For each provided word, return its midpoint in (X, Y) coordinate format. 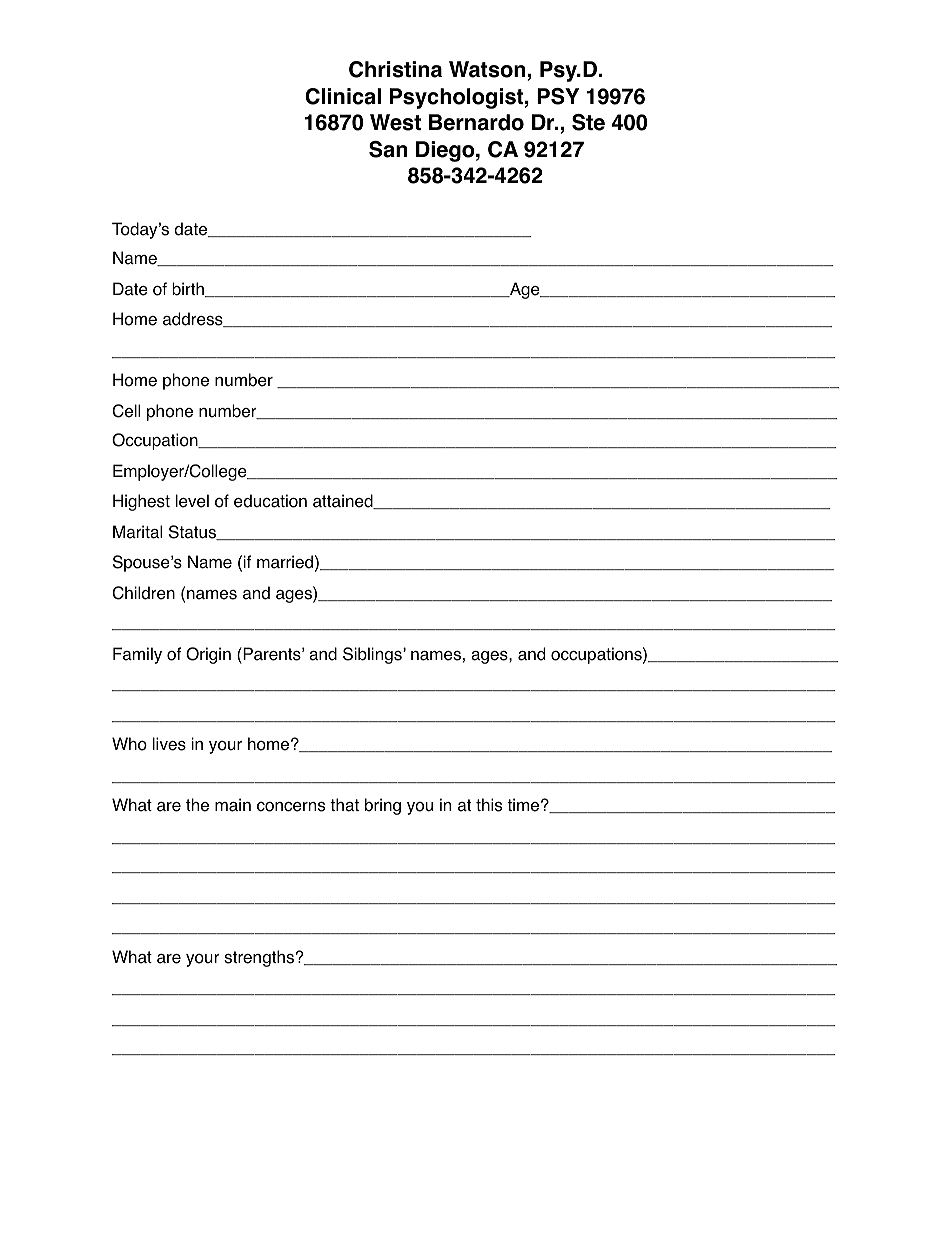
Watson (488, 69)
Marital (137, 532)
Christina (395, 69)
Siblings (373, 655)
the (197, 805)
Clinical (343, 96)
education (270, 501)
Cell (126, 411)
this (489, 805)
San (388, 149)
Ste (588, 122)
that (344, 805)
